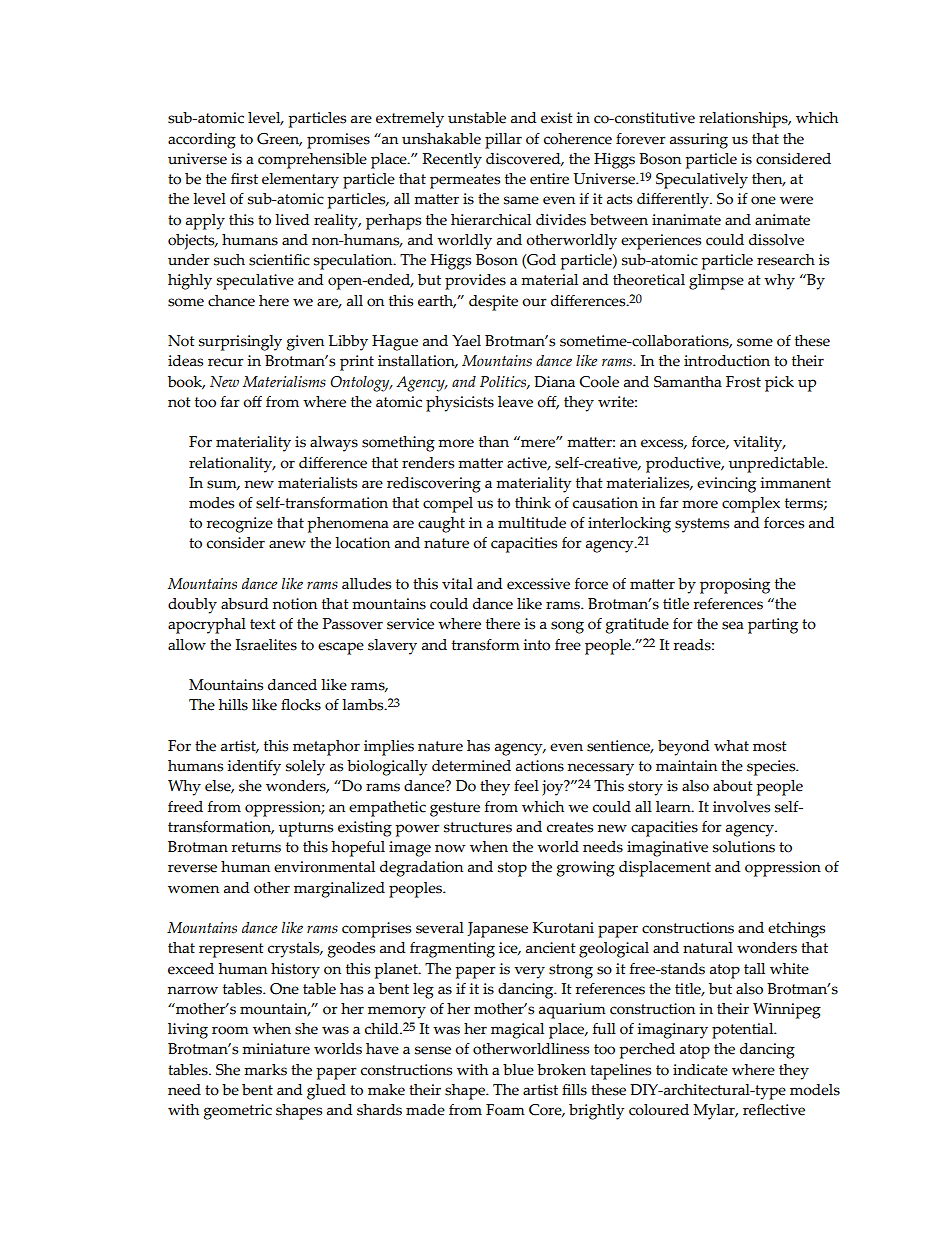 The image size is (952, 1233). Describe the element at coordinates (494, 442) in the screenshot. I see `than` at that location.
